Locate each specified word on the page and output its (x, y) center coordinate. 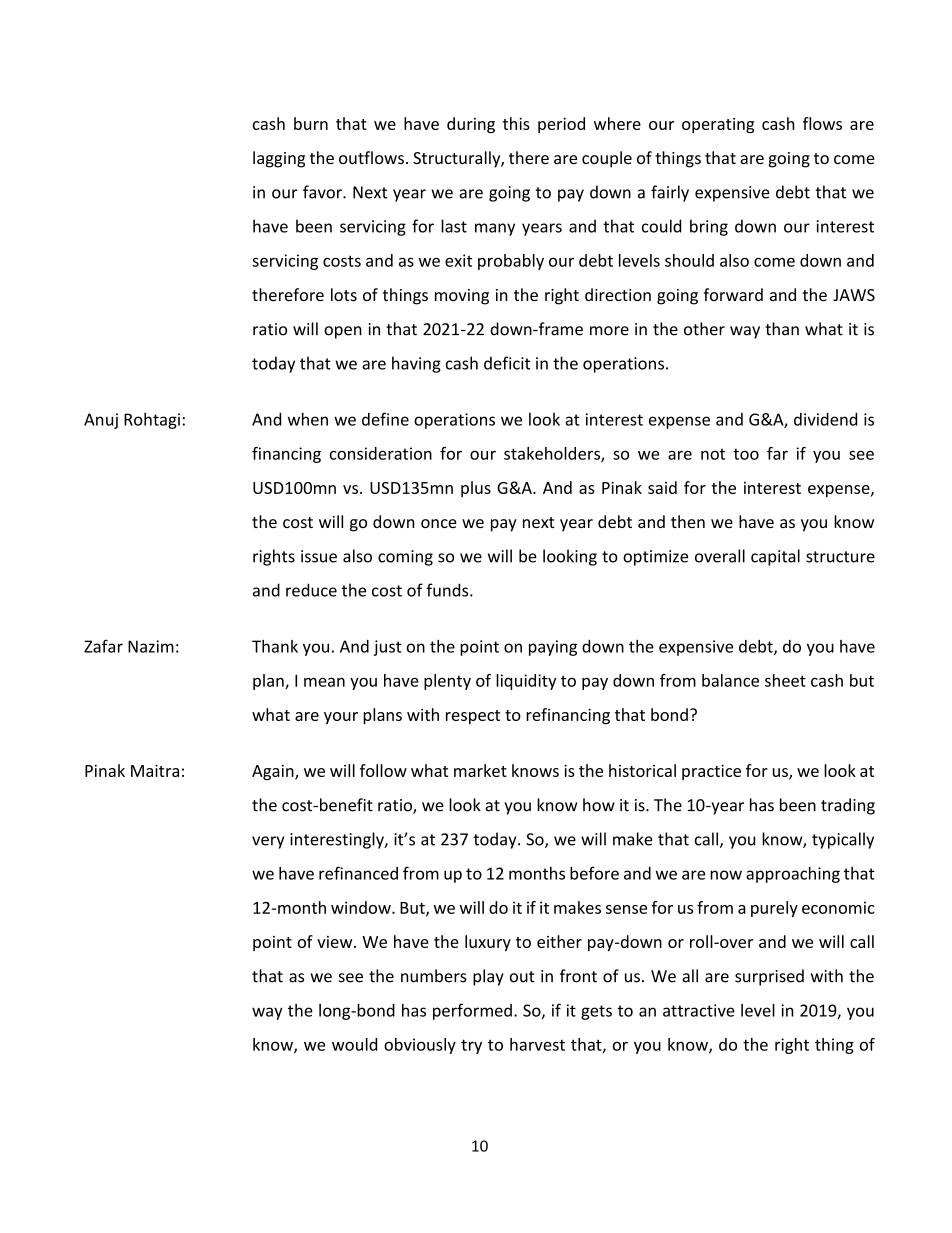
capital (775, 557)
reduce (311, 590)
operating (718, 125)
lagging (279, 159)
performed (472, 1011)
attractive (699, 1010)
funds (448, 590)
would (354, 1044)
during (471, 125)
